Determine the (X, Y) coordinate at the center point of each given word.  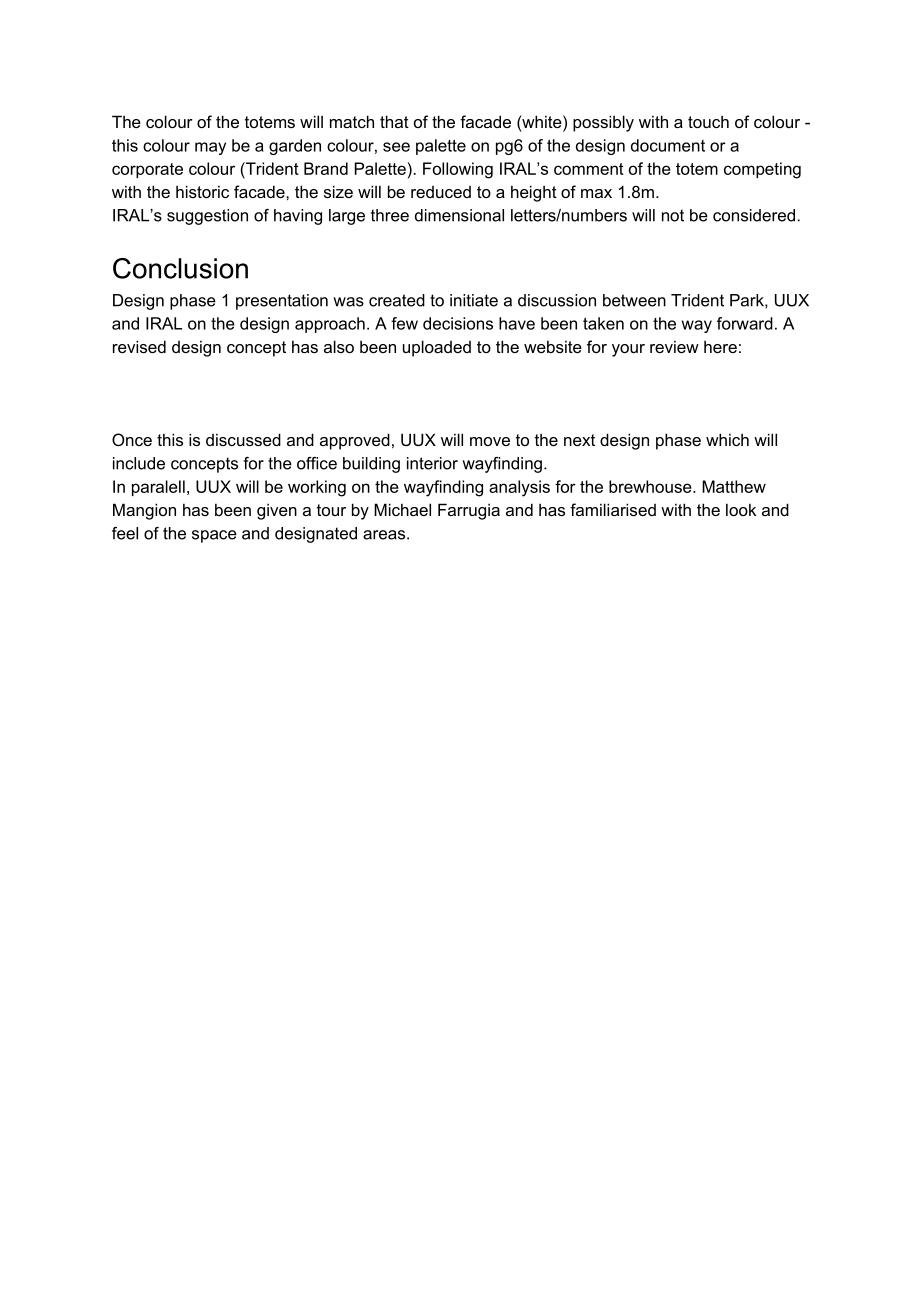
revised (139, 346)
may (210, 148)
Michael (402, 509)
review (674, 347)
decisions (458, 323)
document (668, 145)
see (396, 147)
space (214, 536)
